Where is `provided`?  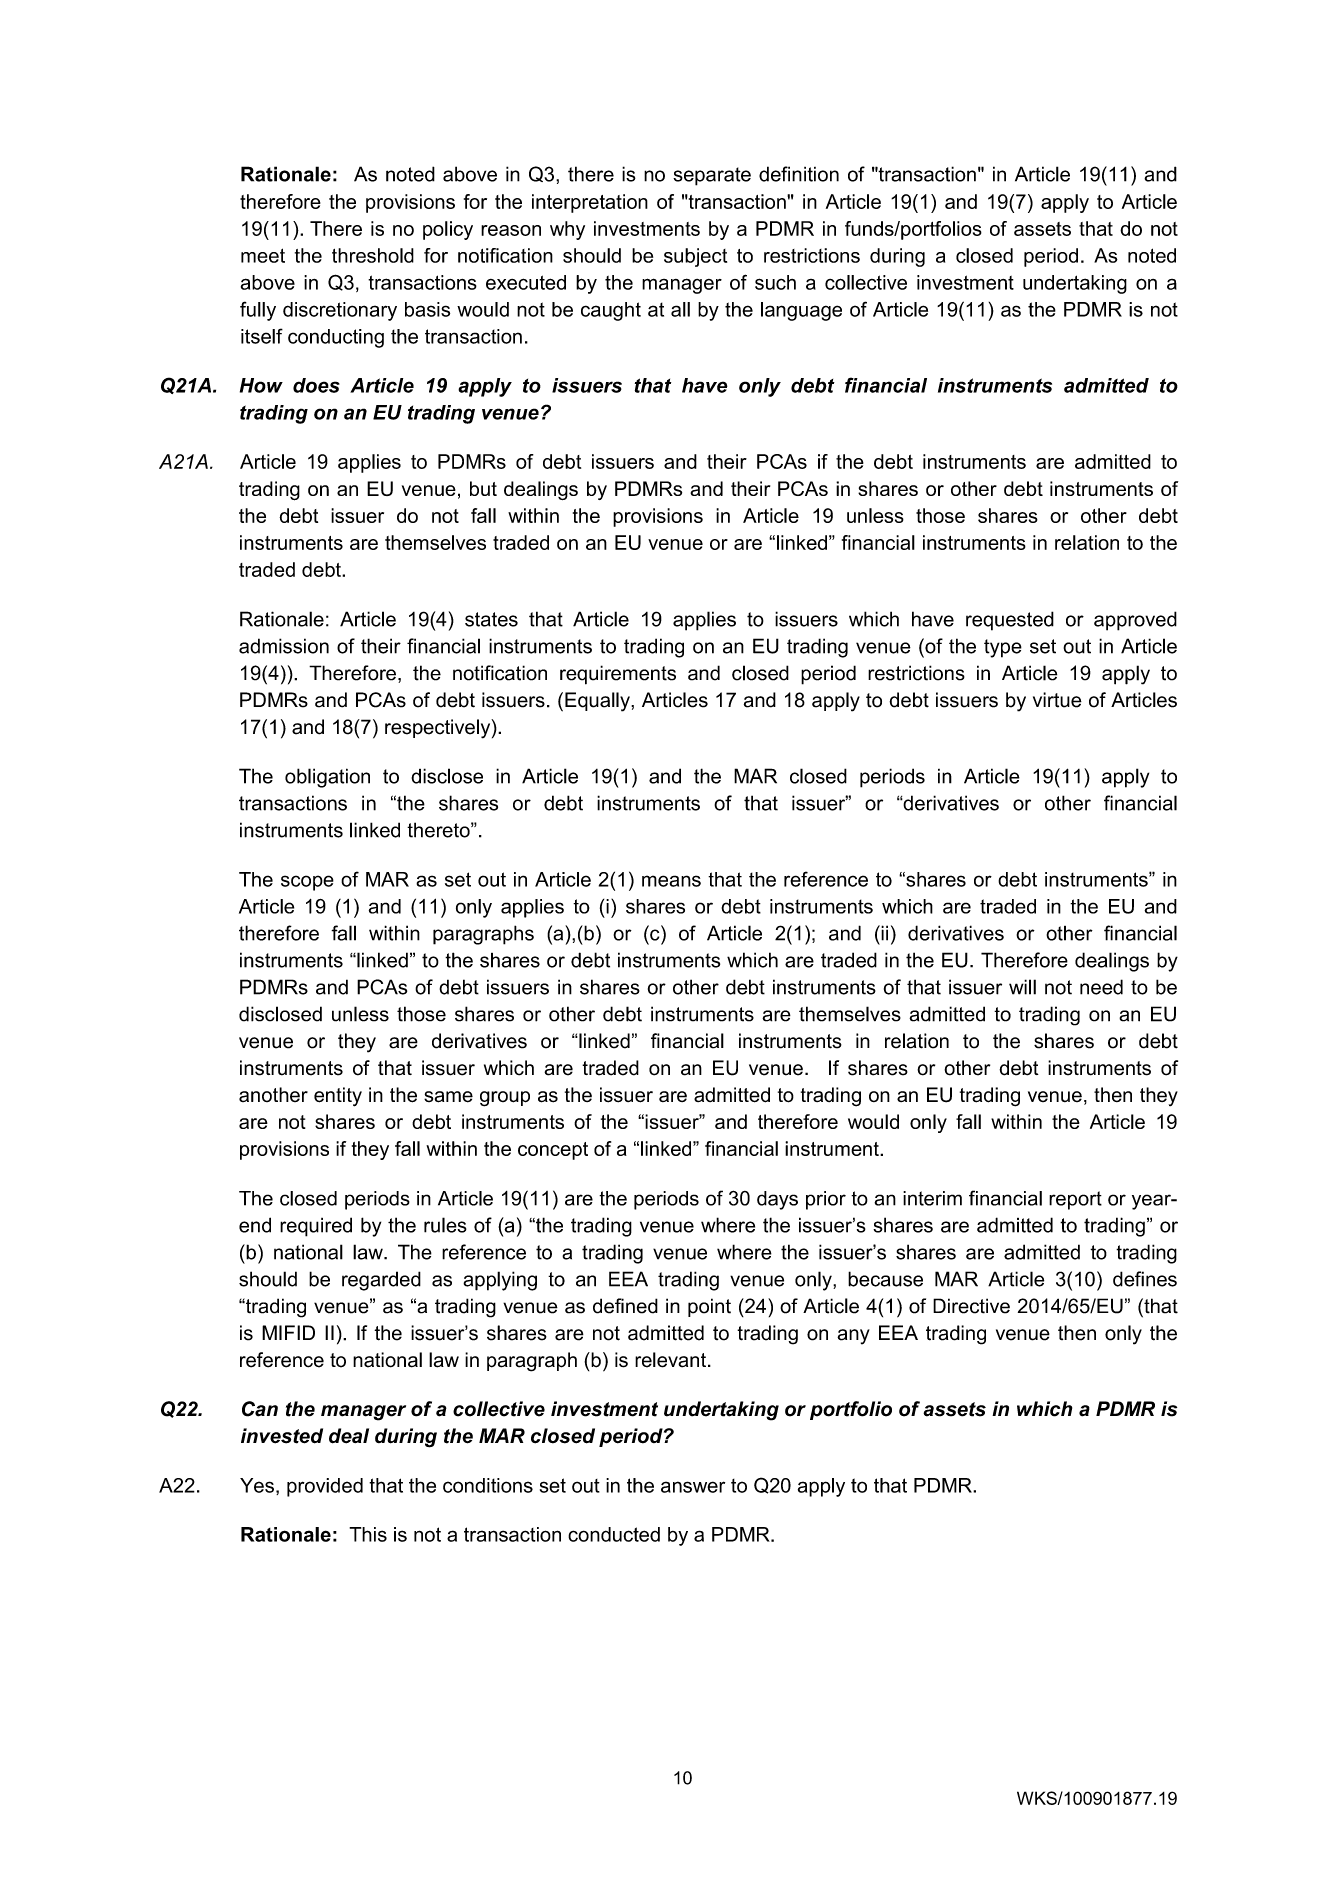 provided is located at coordinates (325, 1487).
